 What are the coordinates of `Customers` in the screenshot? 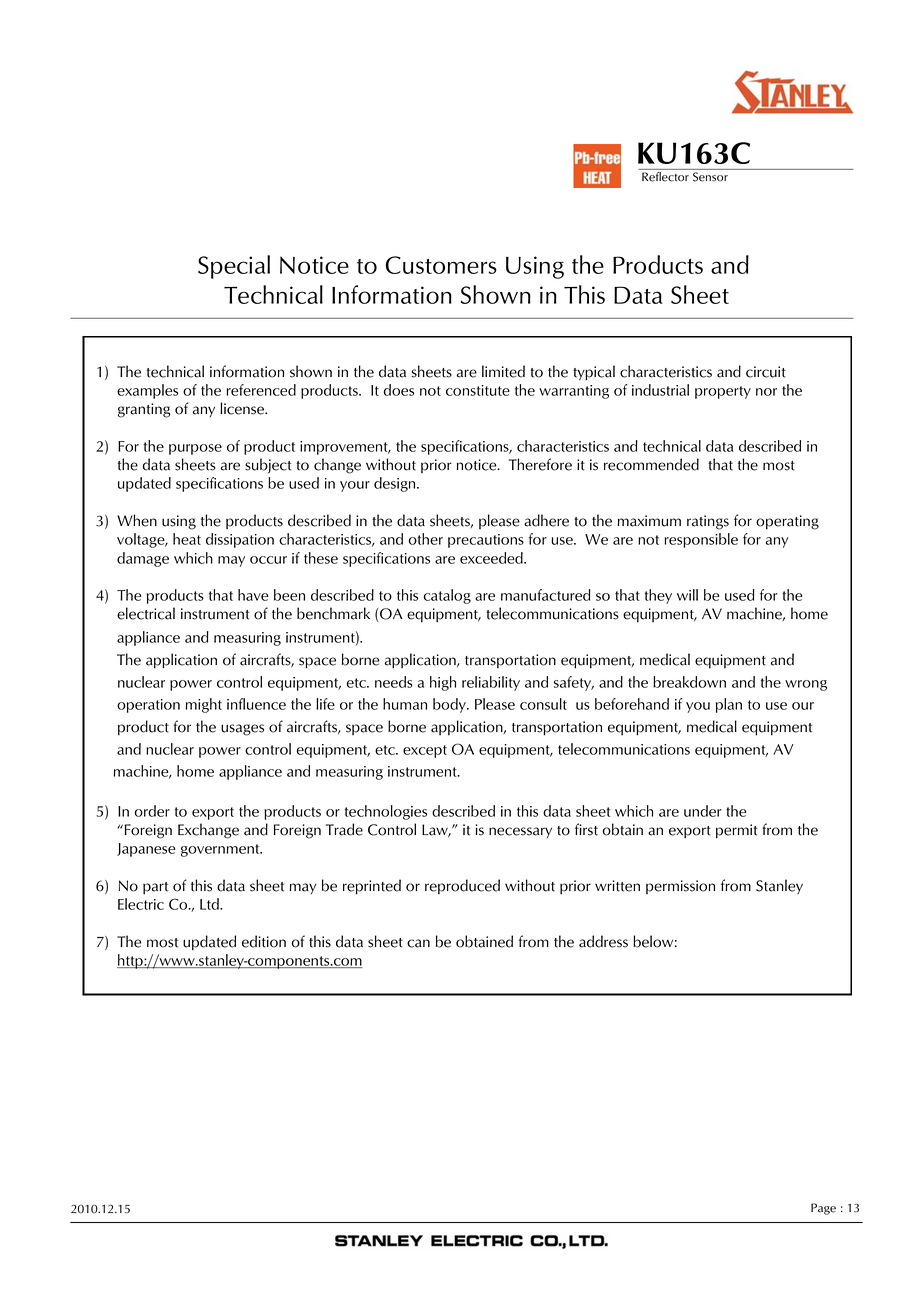 It's located at (441, 265).
